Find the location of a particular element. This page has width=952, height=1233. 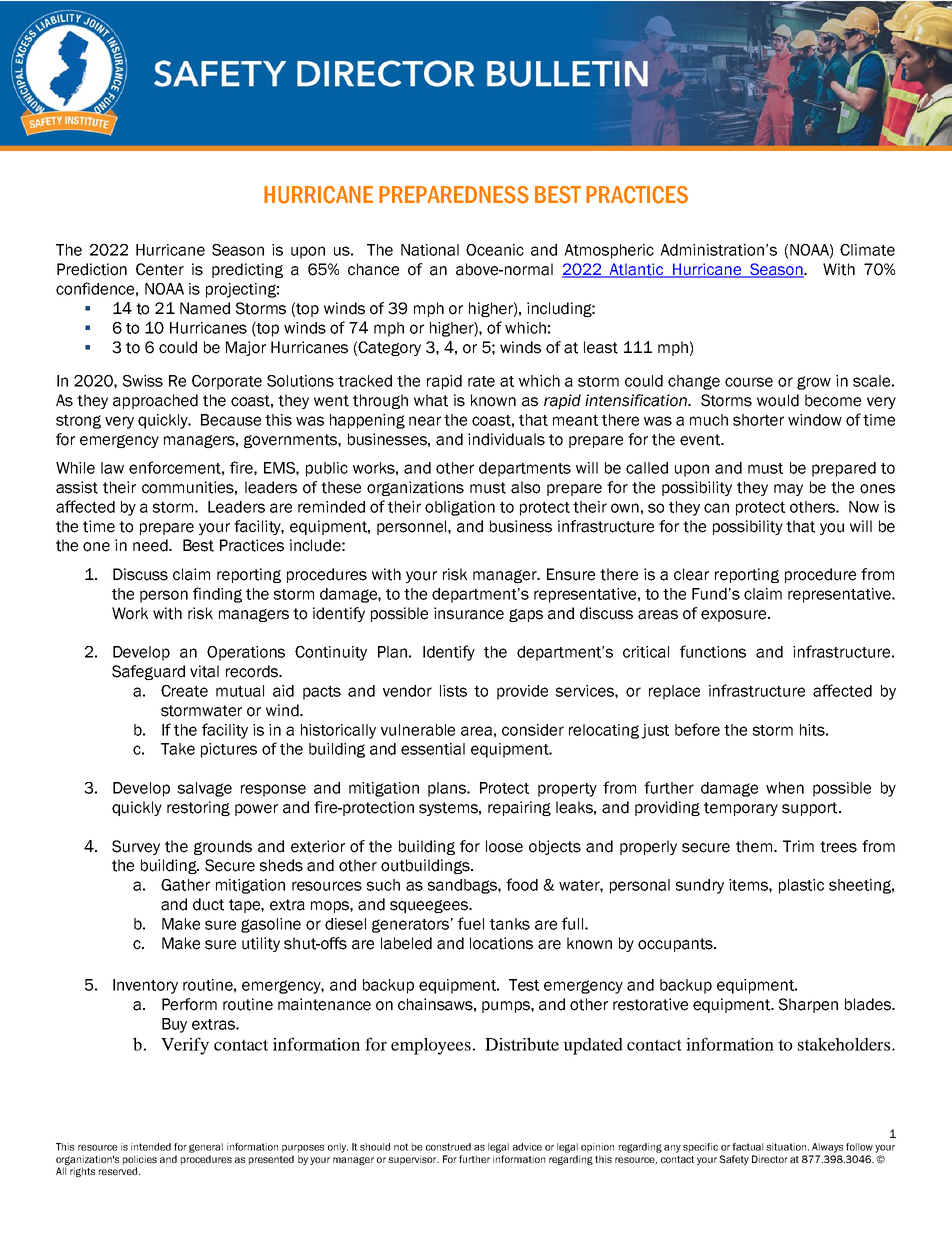

clear is located at coordinates (691, 574).
